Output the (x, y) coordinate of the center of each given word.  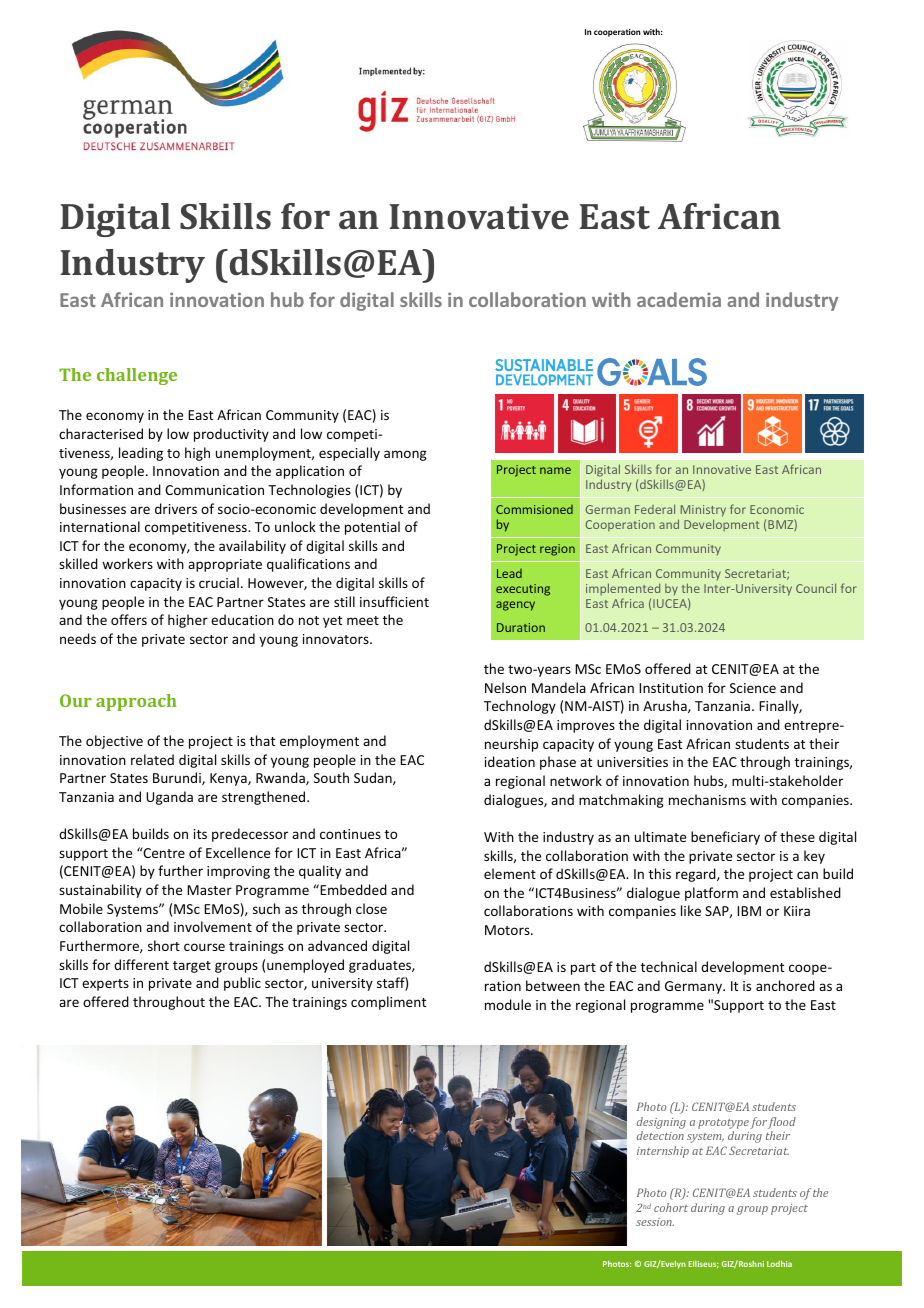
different (141, 964)
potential (372, 528)
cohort (671, 1207)
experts (105, 985)
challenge (137, 376)
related (152, 759)
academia (679, 299)
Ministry (703, 511)
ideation (510, 761)
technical (669, 966)
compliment (388, 1003)
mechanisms (707, 799)
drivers (176, 508)
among (405, 455)
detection (660, 1135)
